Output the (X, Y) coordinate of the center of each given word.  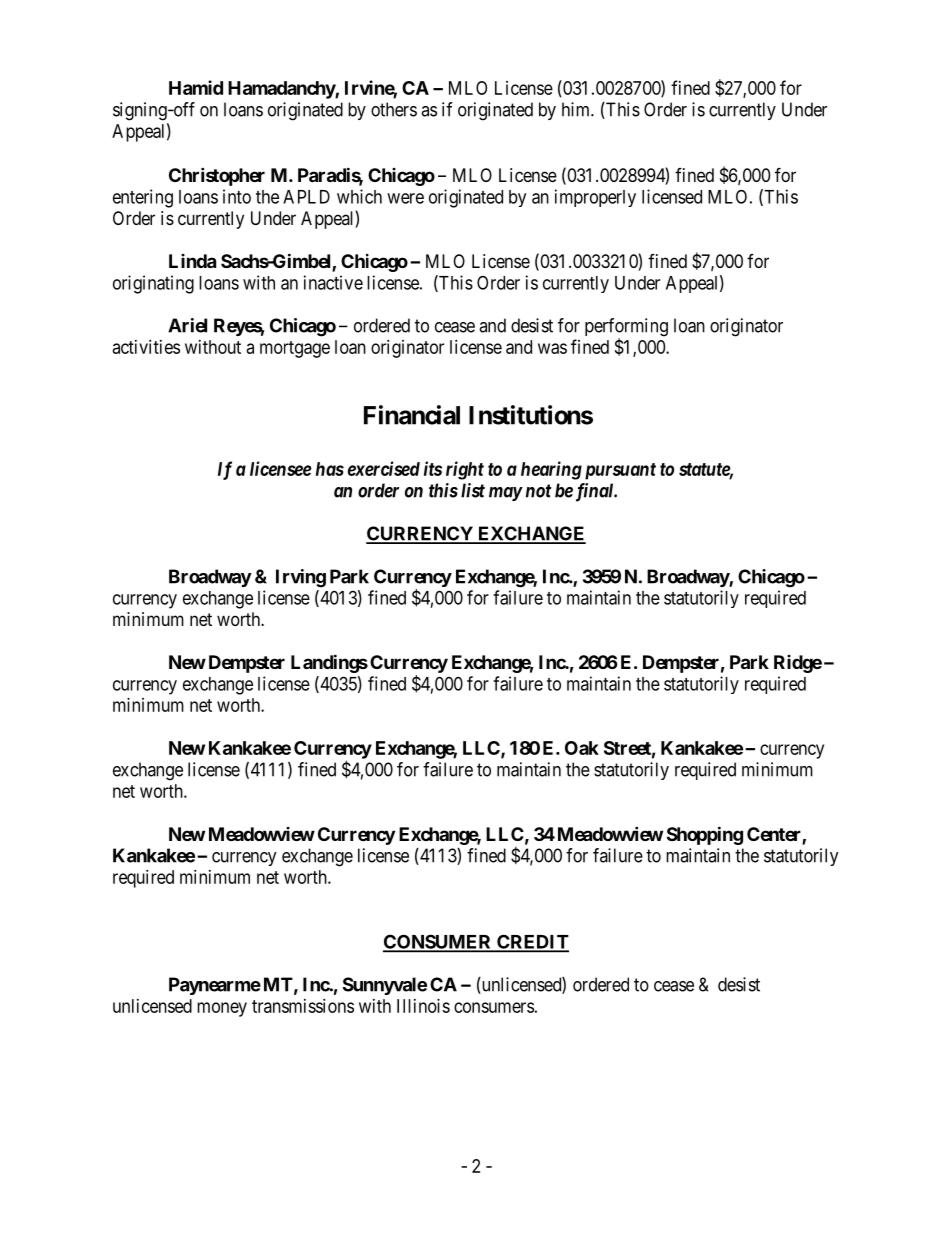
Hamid (196, 87)
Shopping (705, 835)
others (394, 109)
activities (146, 347)
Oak (582, 748)
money (222, 1009)
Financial (412, 415)
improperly (595, 198)
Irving (301, 578)
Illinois (423, 1006)
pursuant (620, 471)
